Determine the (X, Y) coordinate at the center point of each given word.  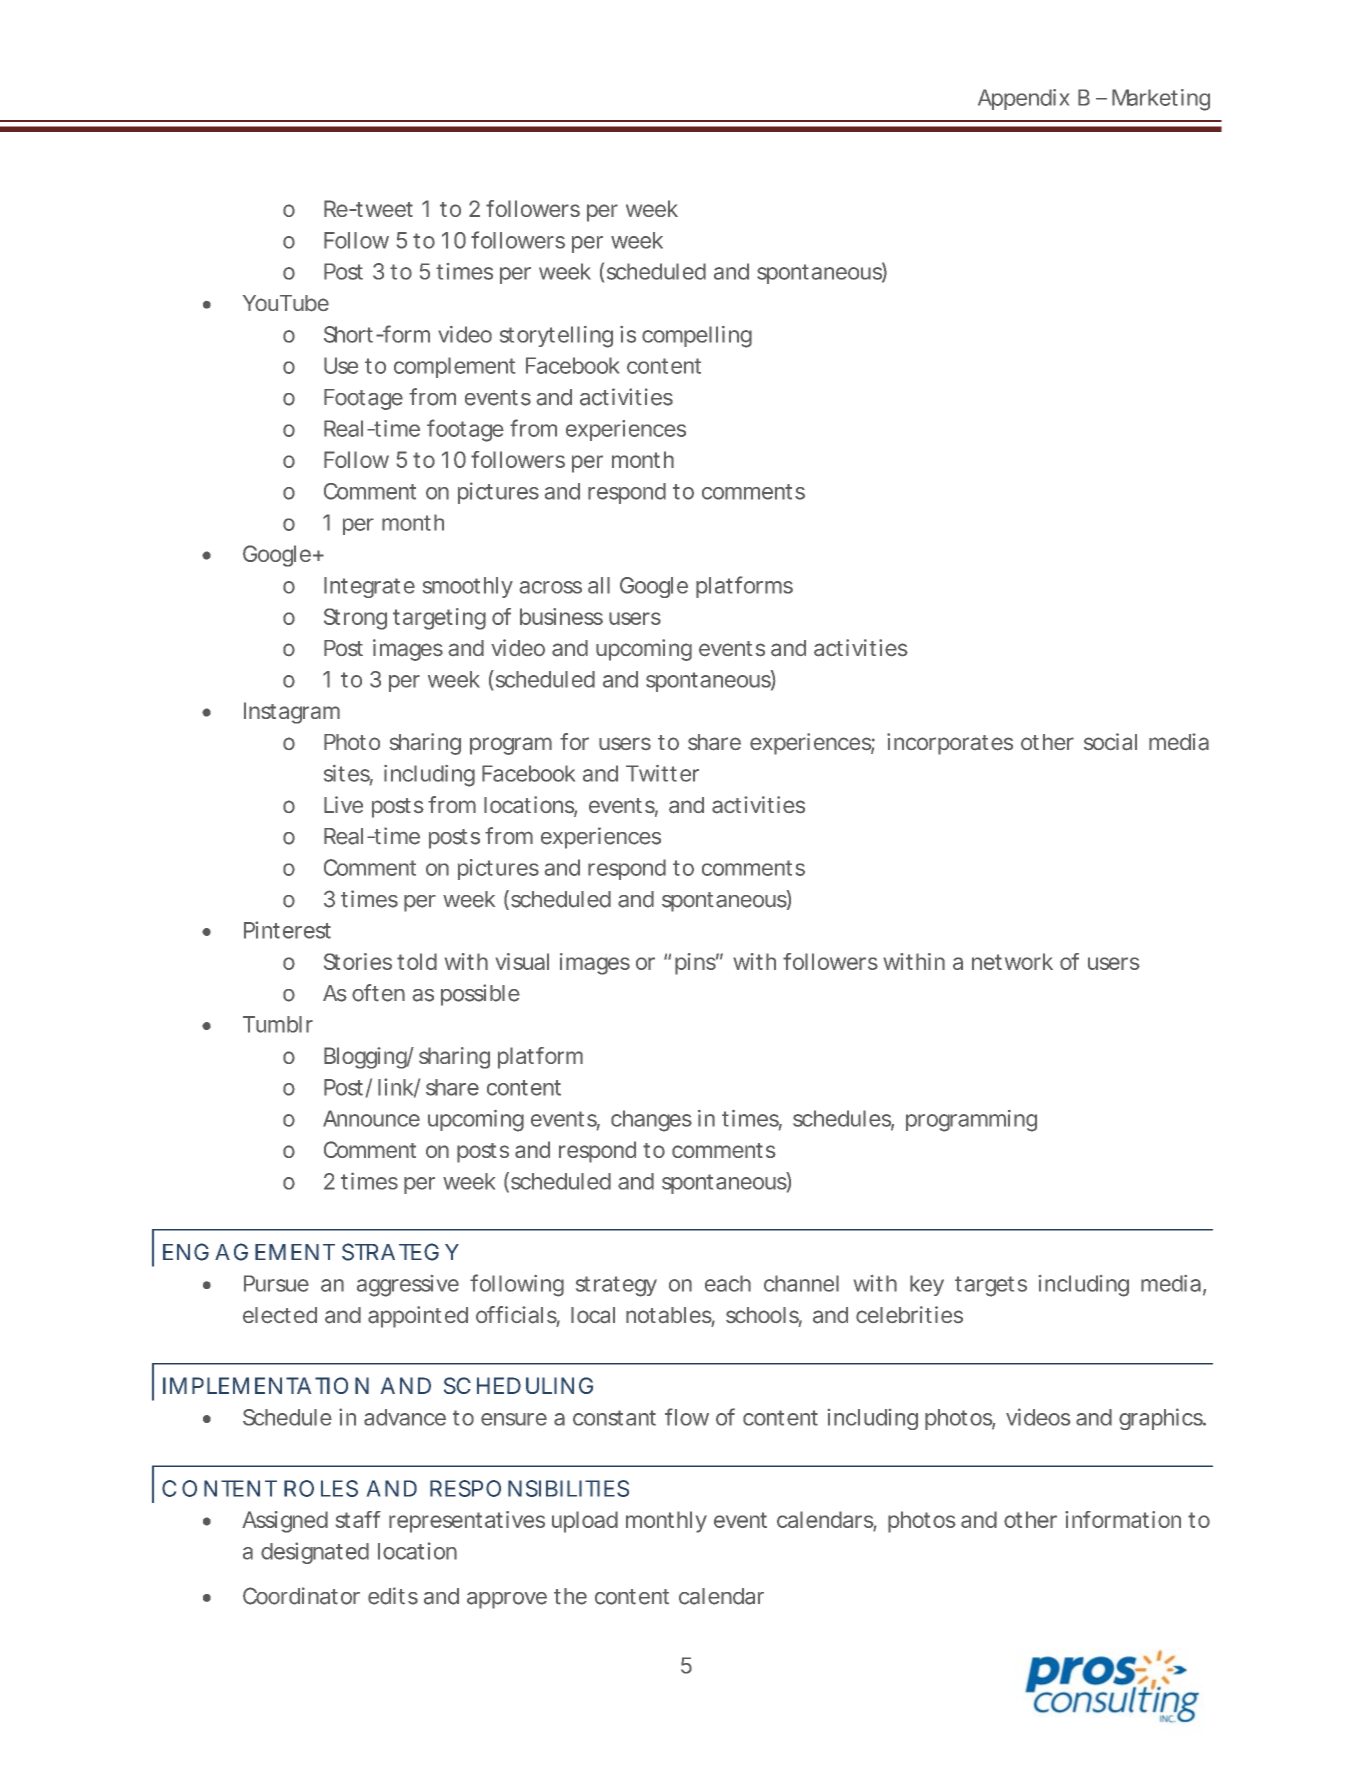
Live (343, 804)
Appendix (1023, 99)
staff (358, 1519)
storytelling (556, 337)
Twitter (662, 773)
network (1012, 961)
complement (454, 367)
